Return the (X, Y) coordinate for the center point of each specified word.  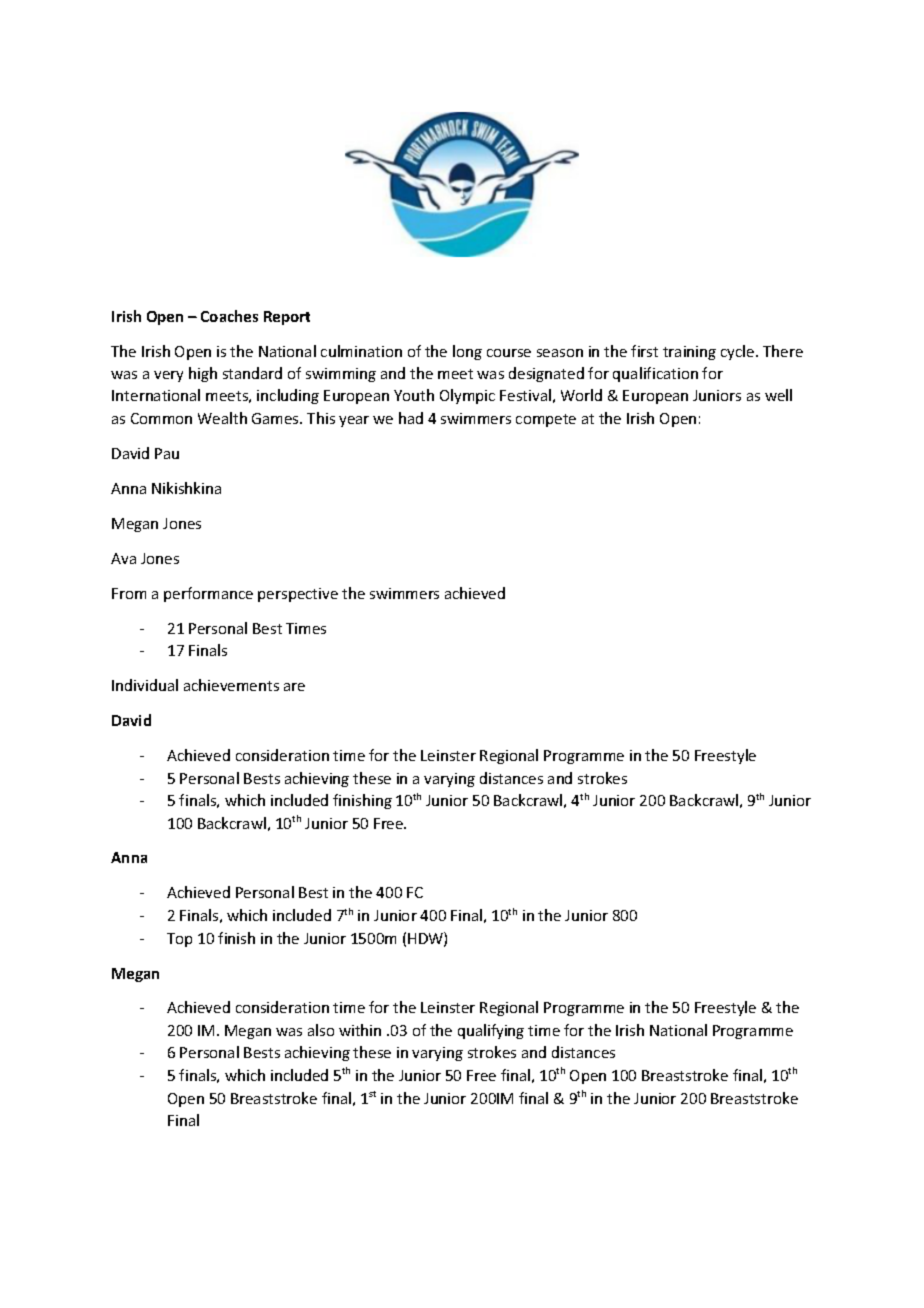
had (411, 418)
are (294, 687)
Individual (145, 685)
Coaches (229, 316)
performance (208, 594)
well (778, 395)
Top (179, 940)
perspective (298, 595)
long (467, 352)
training (689, 353)
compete (546, 420)
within (360, 1030)
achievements (231, 685)
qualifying (491, 1031)
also (321, 1030)
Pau (167, 453)
